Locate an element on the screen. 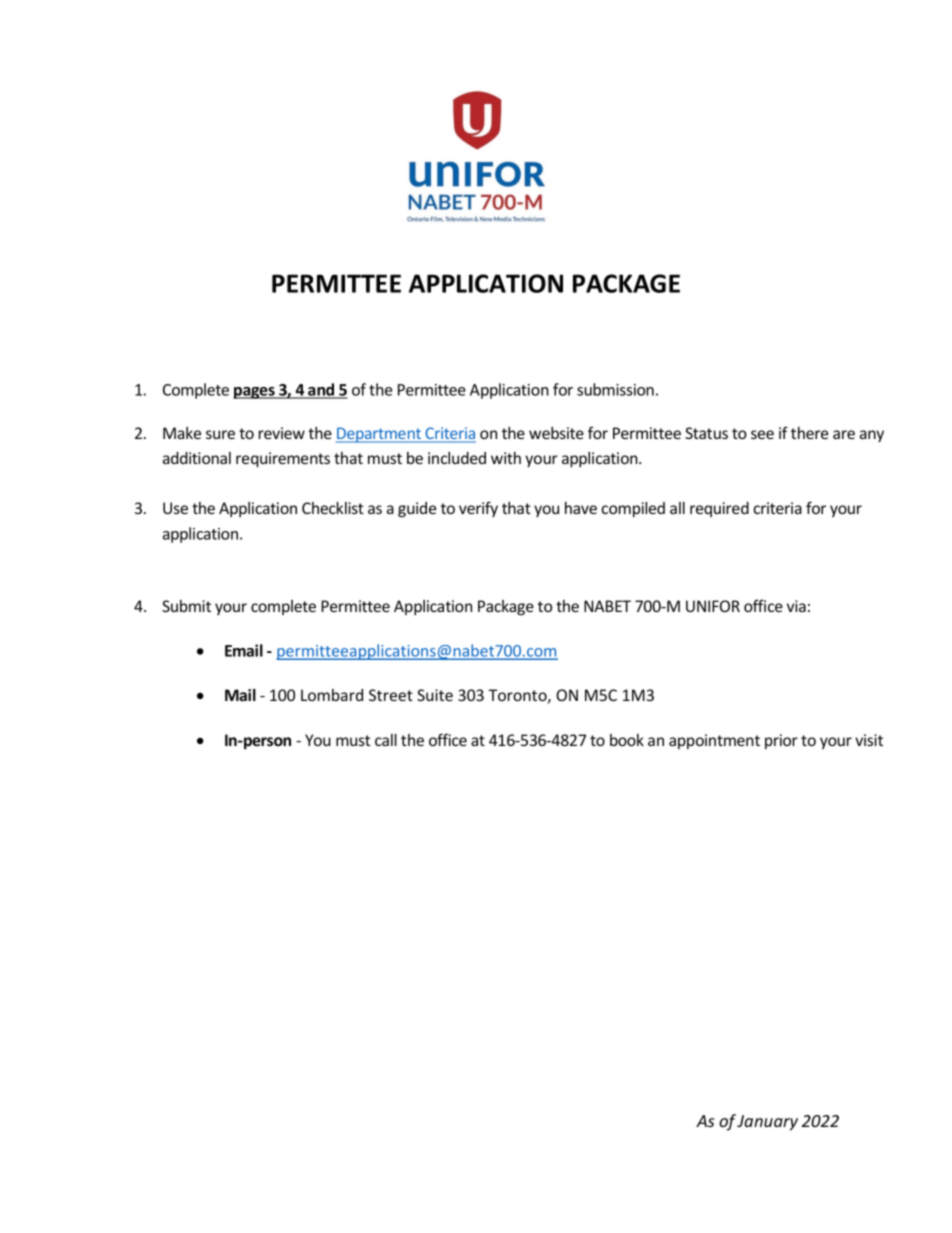 The image size is (952, 1233). visit is located at coordinates (869, 740).
